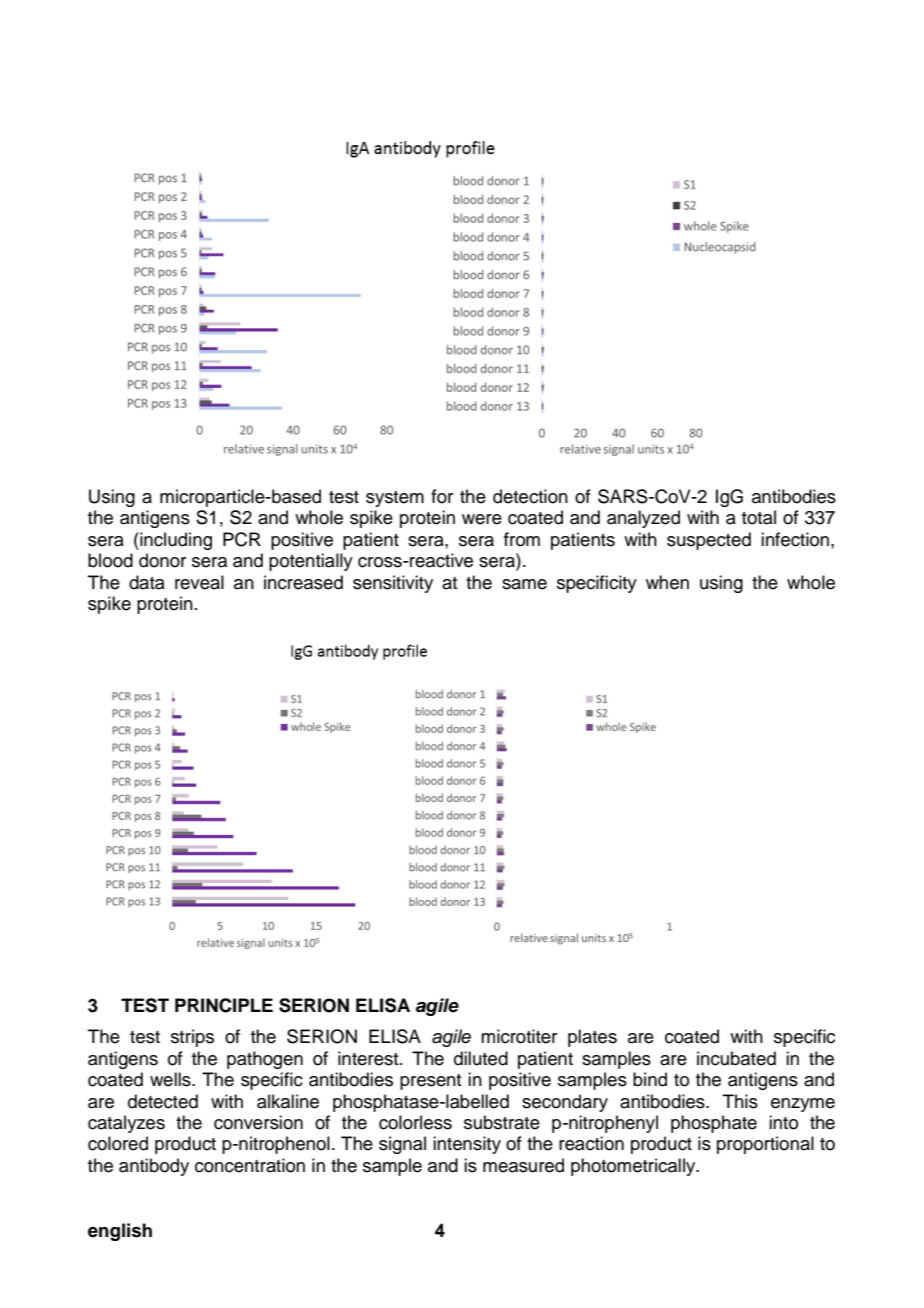 This screenshot has height=1308, width=924. What do you see at coordinates (481, 1058) in the screenshot?
I see `diluted` at bounding box center [481, 1058].
